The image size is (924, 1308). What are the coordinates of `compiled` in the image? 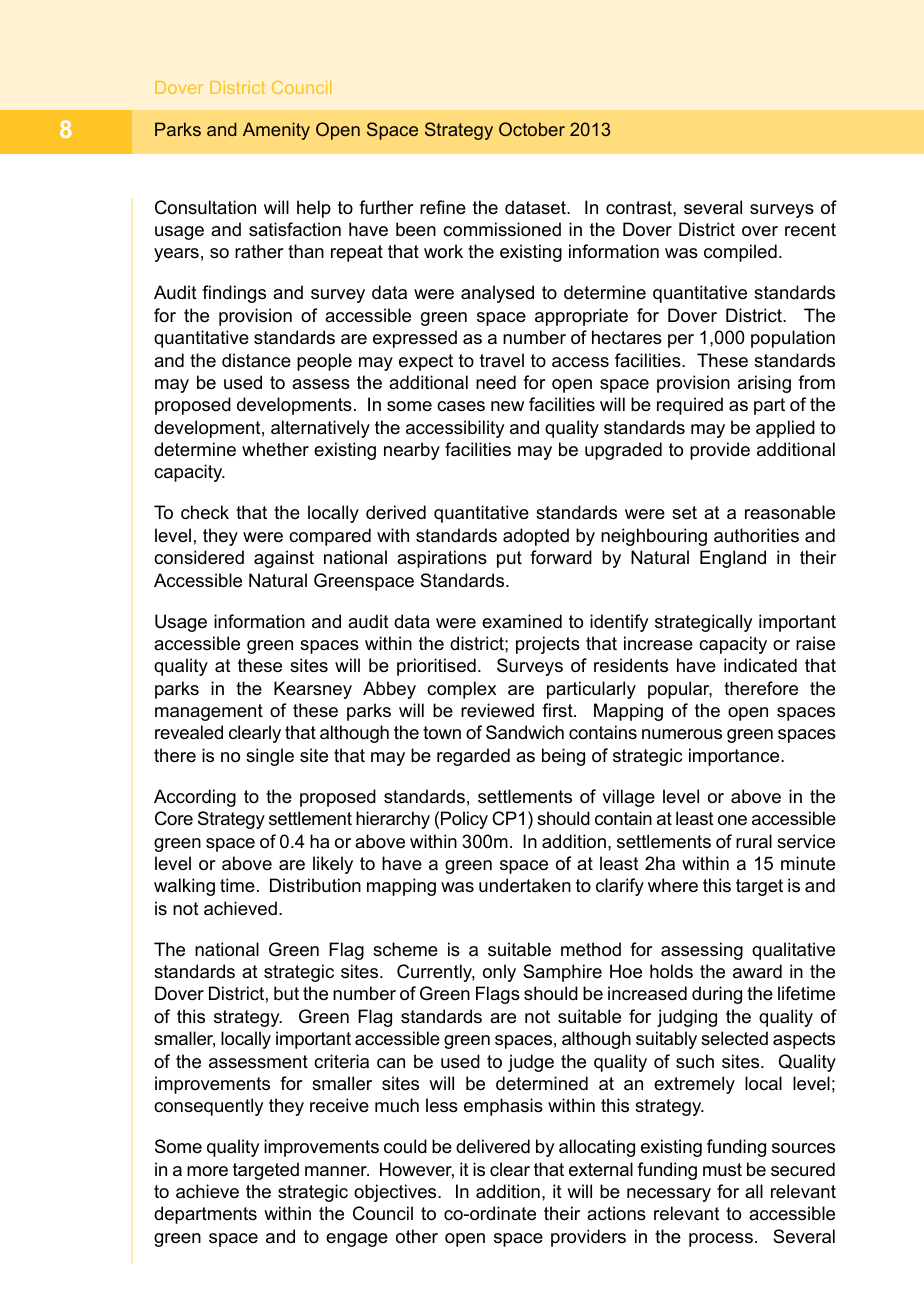 It's located at (740, 253).
